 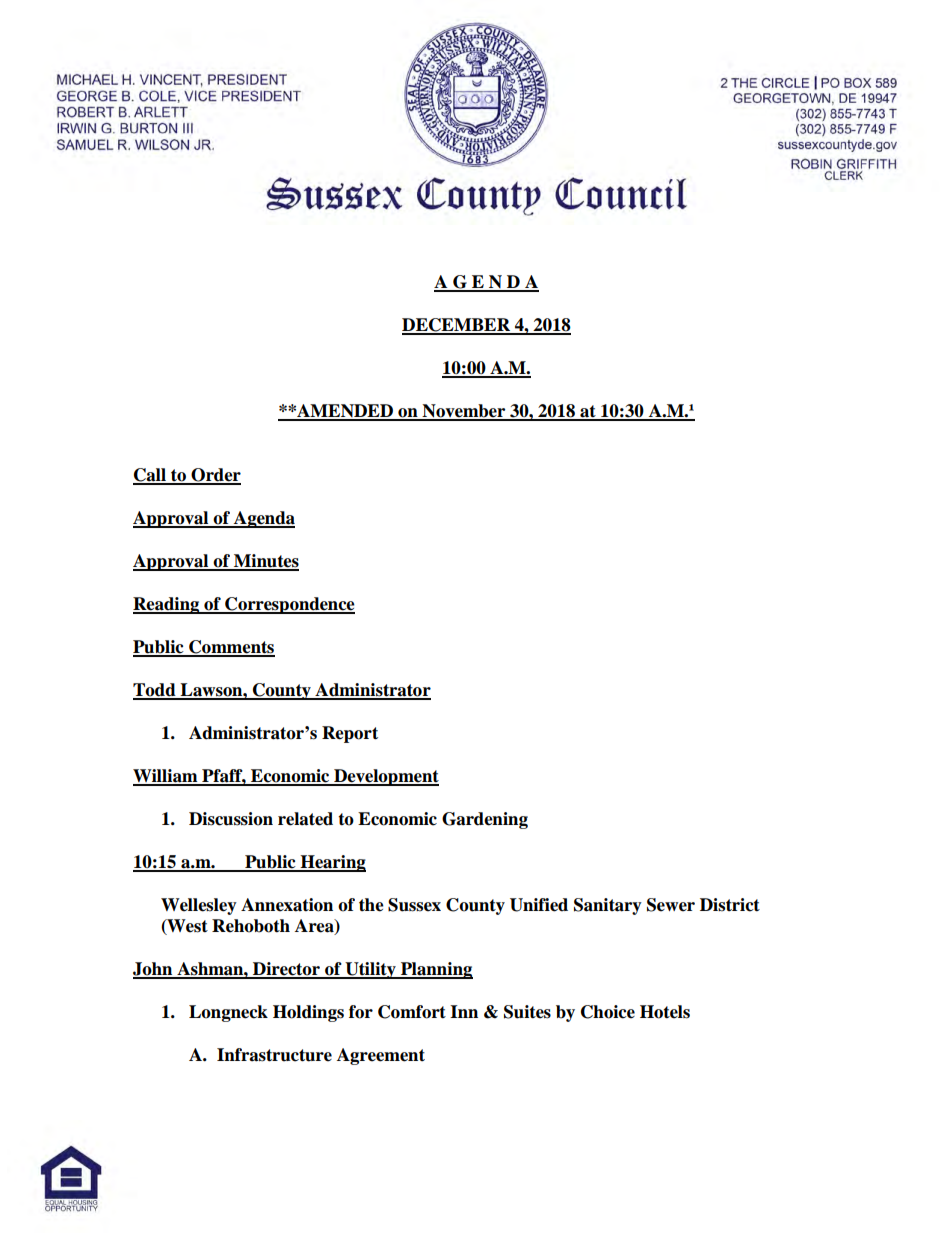 I want to click on Inn, so click(x=464, y=1011).
